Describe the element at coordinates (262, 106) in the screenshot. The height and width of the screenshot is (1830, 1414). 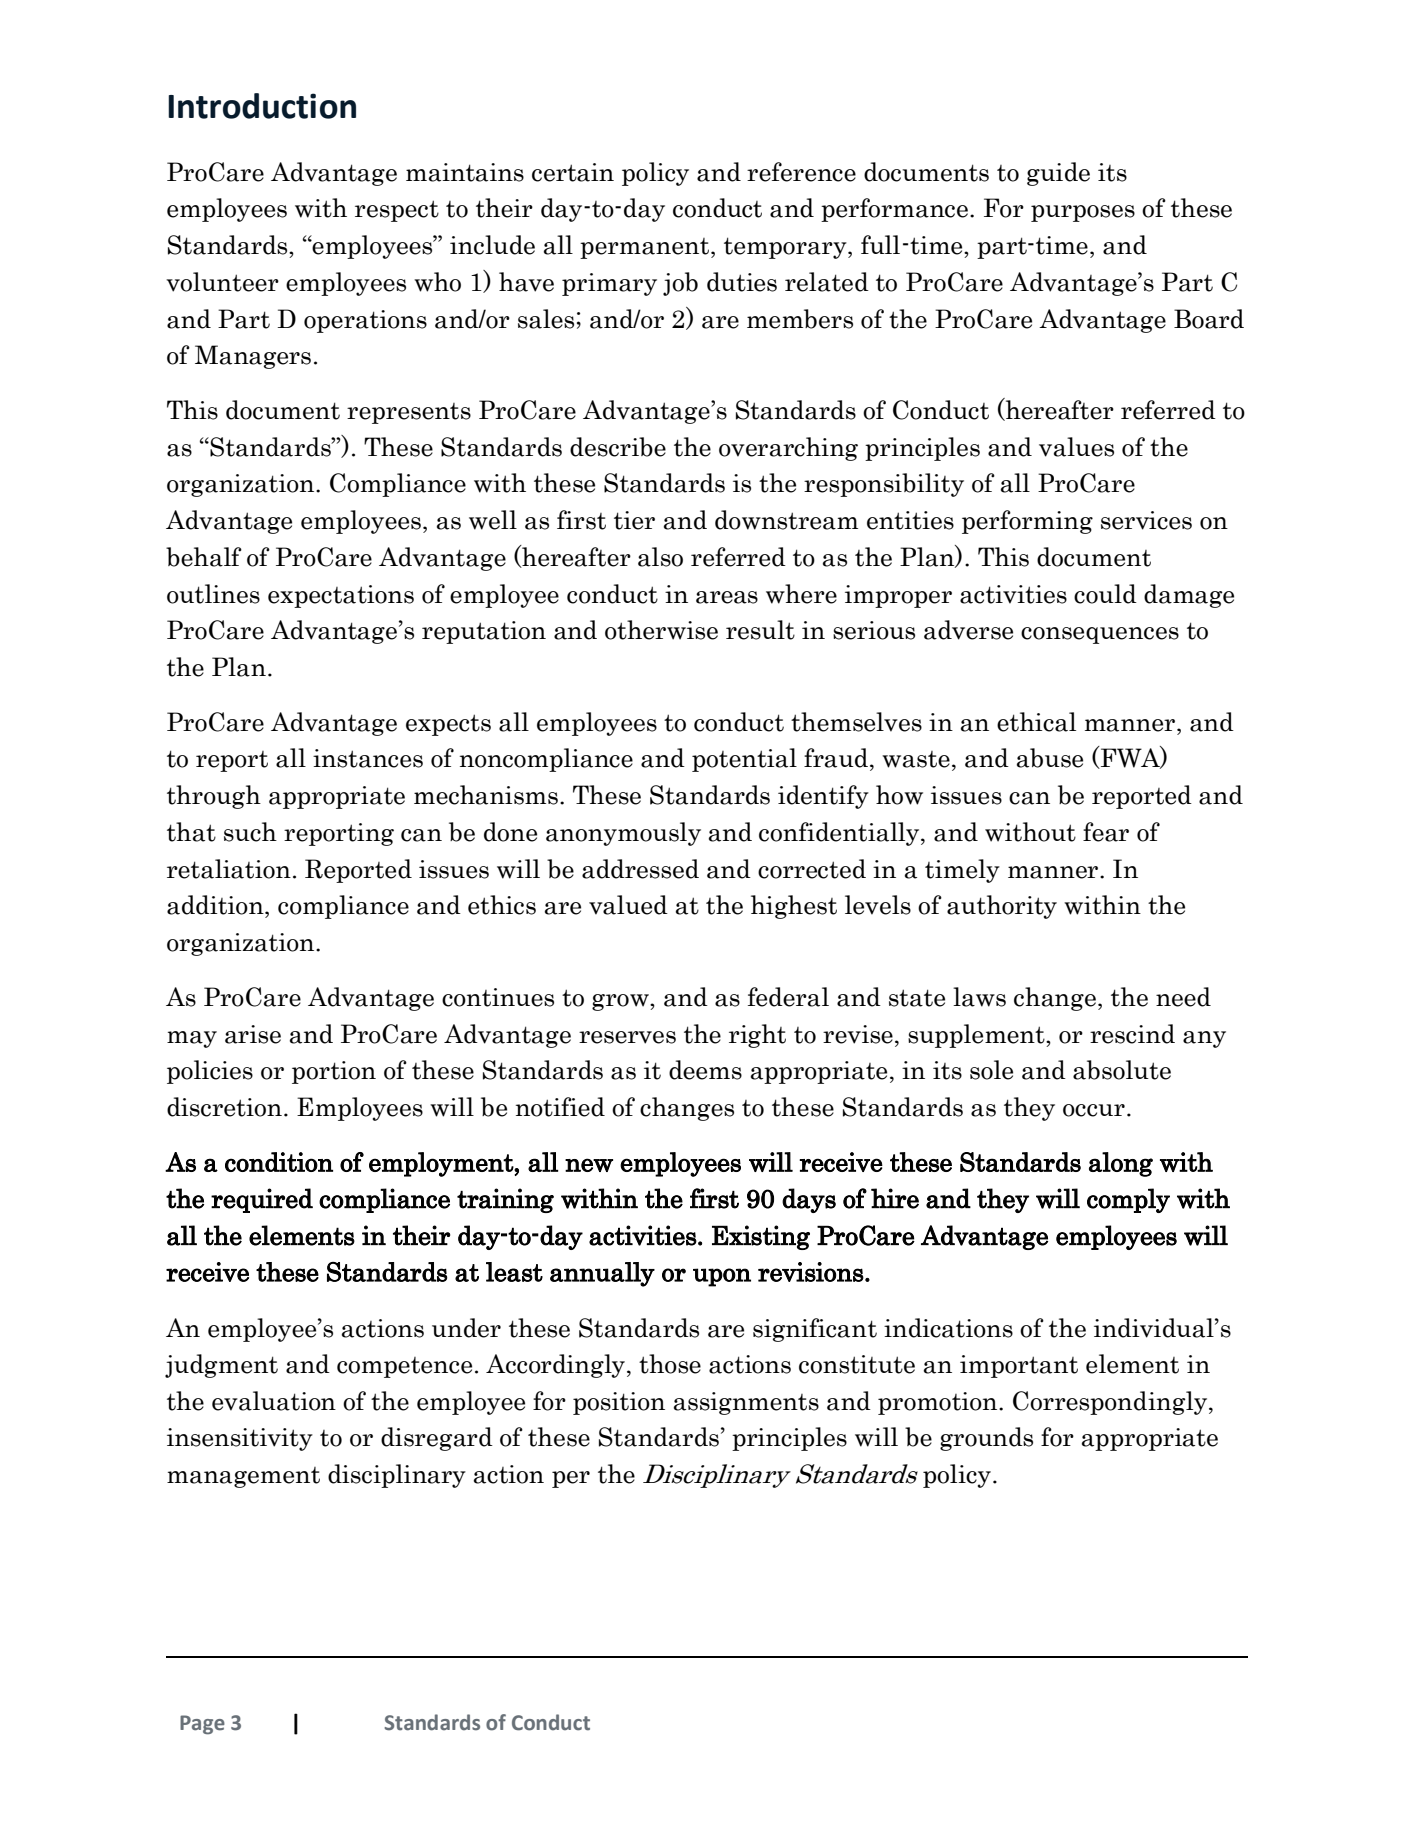
I see `Introduction` at that location.
